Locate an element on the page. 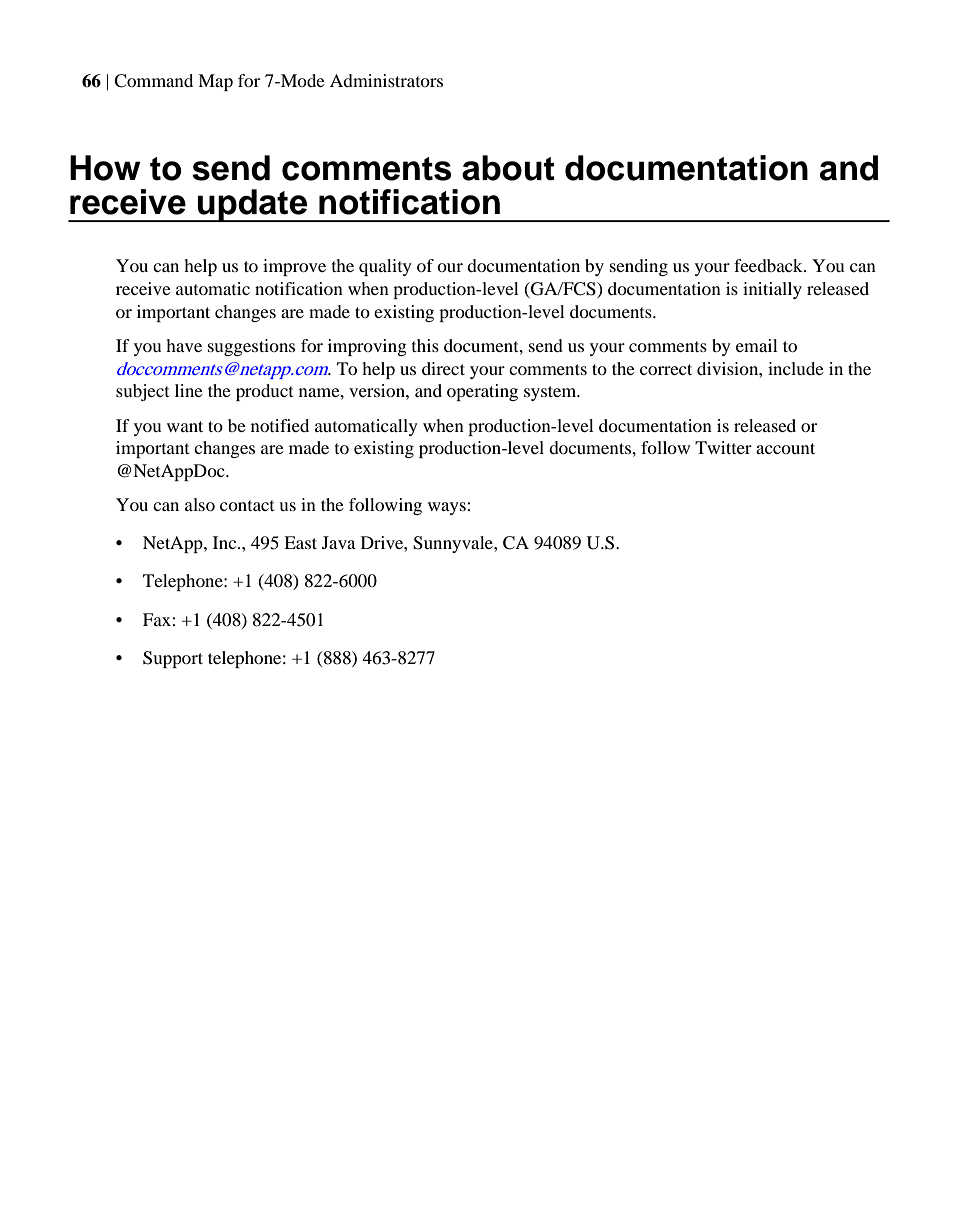 The height and width of the image is (1232, 958). about is located at coordinates (508, 168).
